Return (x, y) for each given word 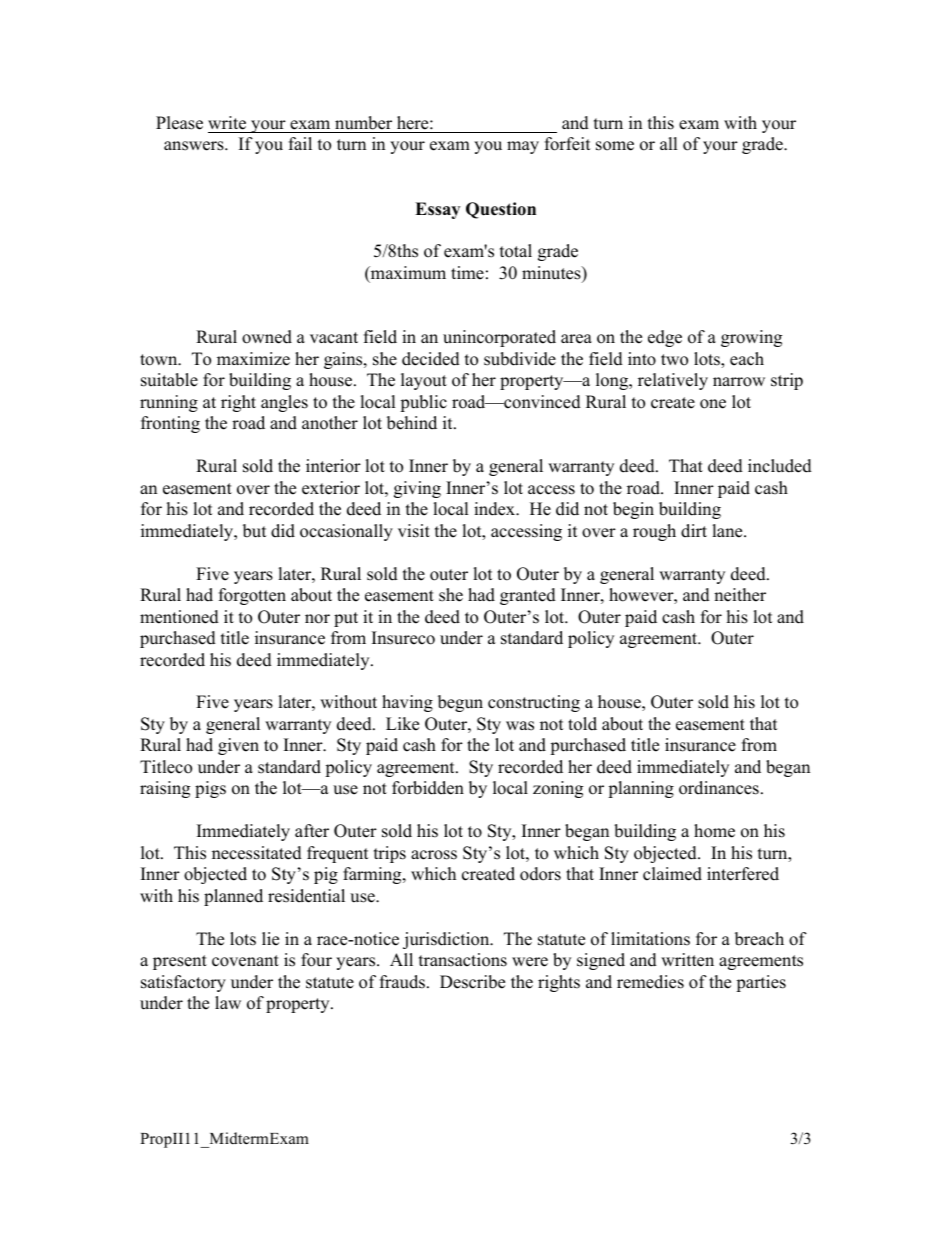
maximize (253, 359)
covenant (245, 961)
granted (528, 596)
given (238, 746)
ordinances (719, 788)
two (674, 360)
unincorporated (499, 338)
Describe (472, 982)
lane (728, 531)
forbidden (428, 788)
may (523, 147)
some (615, 146)
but (255, 531)
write (227, 123)
